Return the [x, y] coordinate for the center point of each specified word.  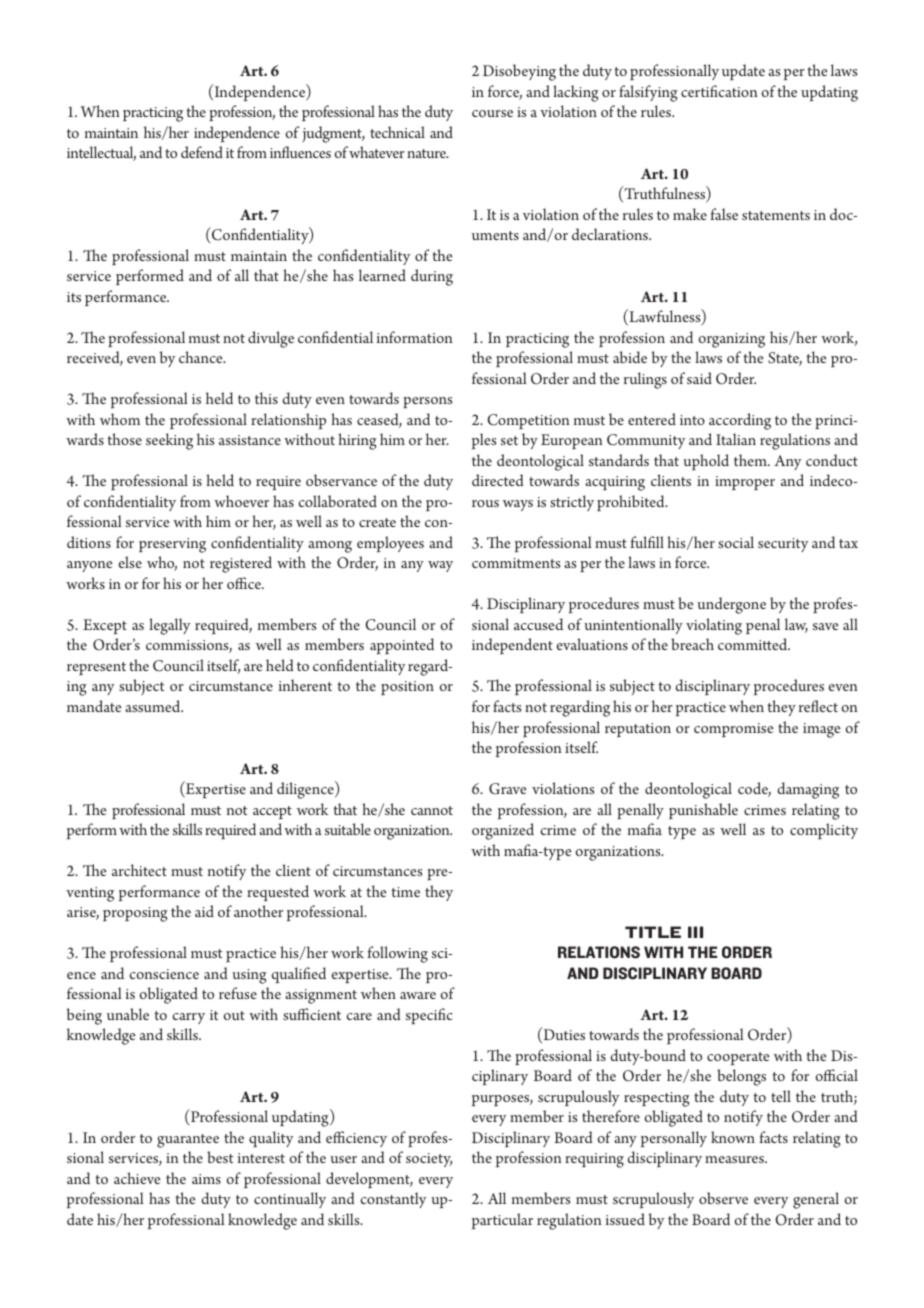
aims [206, 1179]
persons [427, 402]
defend [202, 152]
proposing [135, 914]
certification [719, 91]
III [695, 932]
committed [754, 644]
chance [202, 357]
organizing [731, 340]
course [492, 113]
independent [512, 646]
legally [170, 626]
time [405, 892]
